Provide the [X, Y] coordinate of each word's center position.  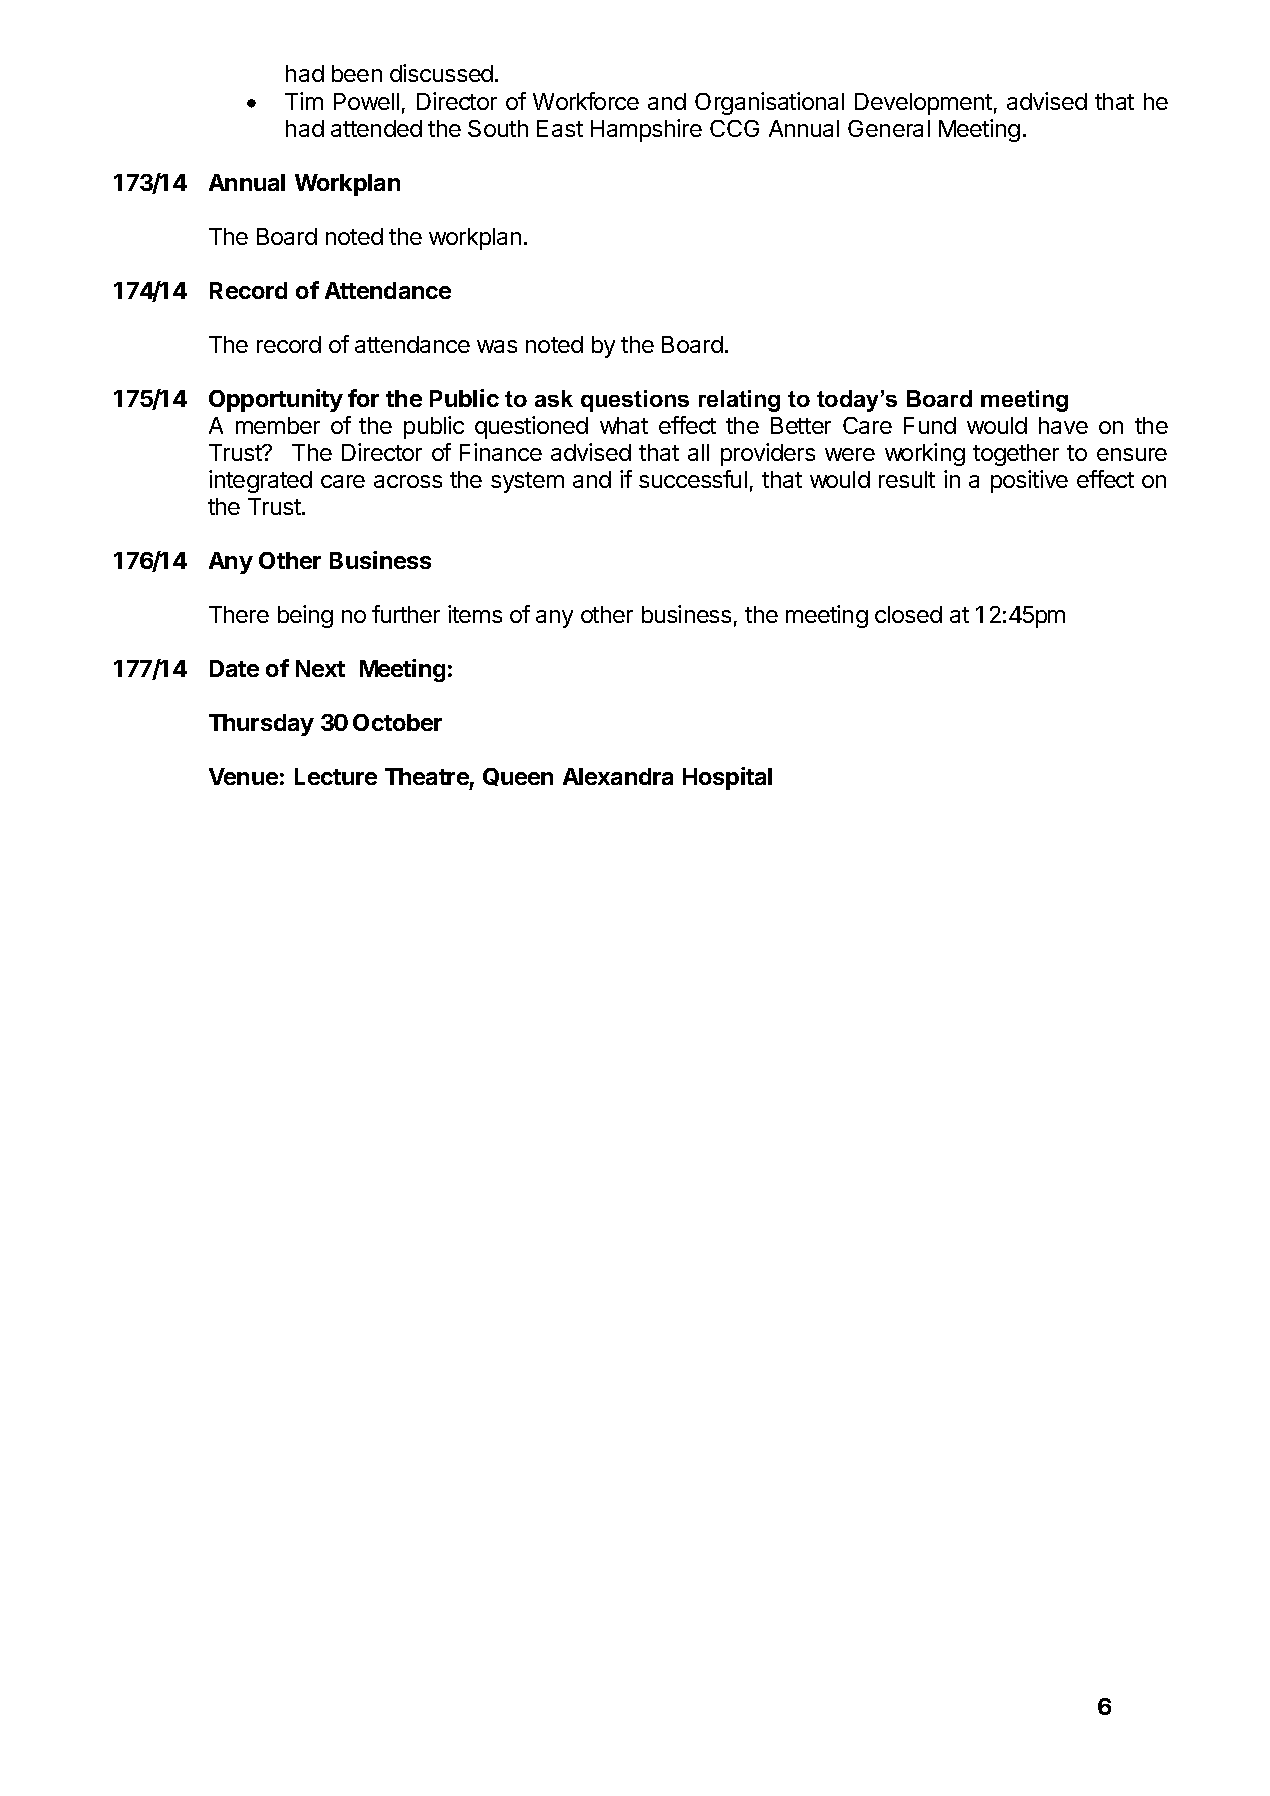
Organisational [769, 103]
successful [693, 479]
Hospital [727, 778]
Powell [366, 101]
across [408, 481]
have [1063, 425]
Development [923, 104]
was [497, 346]
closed [908, 614]
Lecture [336, 776]
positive [1029, 481]
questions [635, 401]
